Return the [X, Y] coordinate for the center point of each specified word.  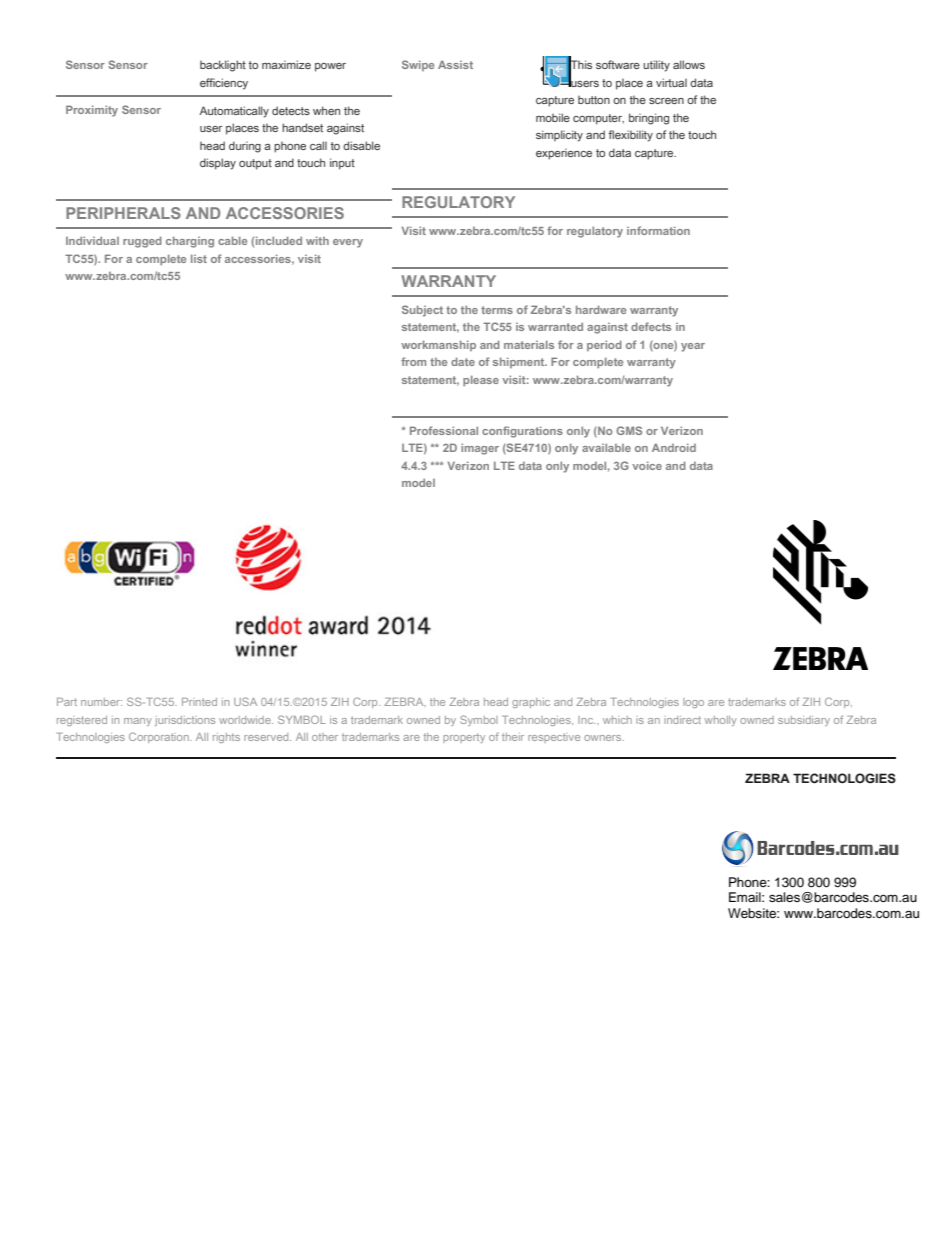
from [413, 361]
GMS [629, 430]
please [481, 380]
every [348, 243]
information [658, 230]
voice [647, 465]
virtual [671, 82]
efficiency [224, 84]
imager [480, 449]
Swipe [418, 65]
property [464, 738]
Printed [199, 702]
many [138, 722]
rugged [142, 242]
